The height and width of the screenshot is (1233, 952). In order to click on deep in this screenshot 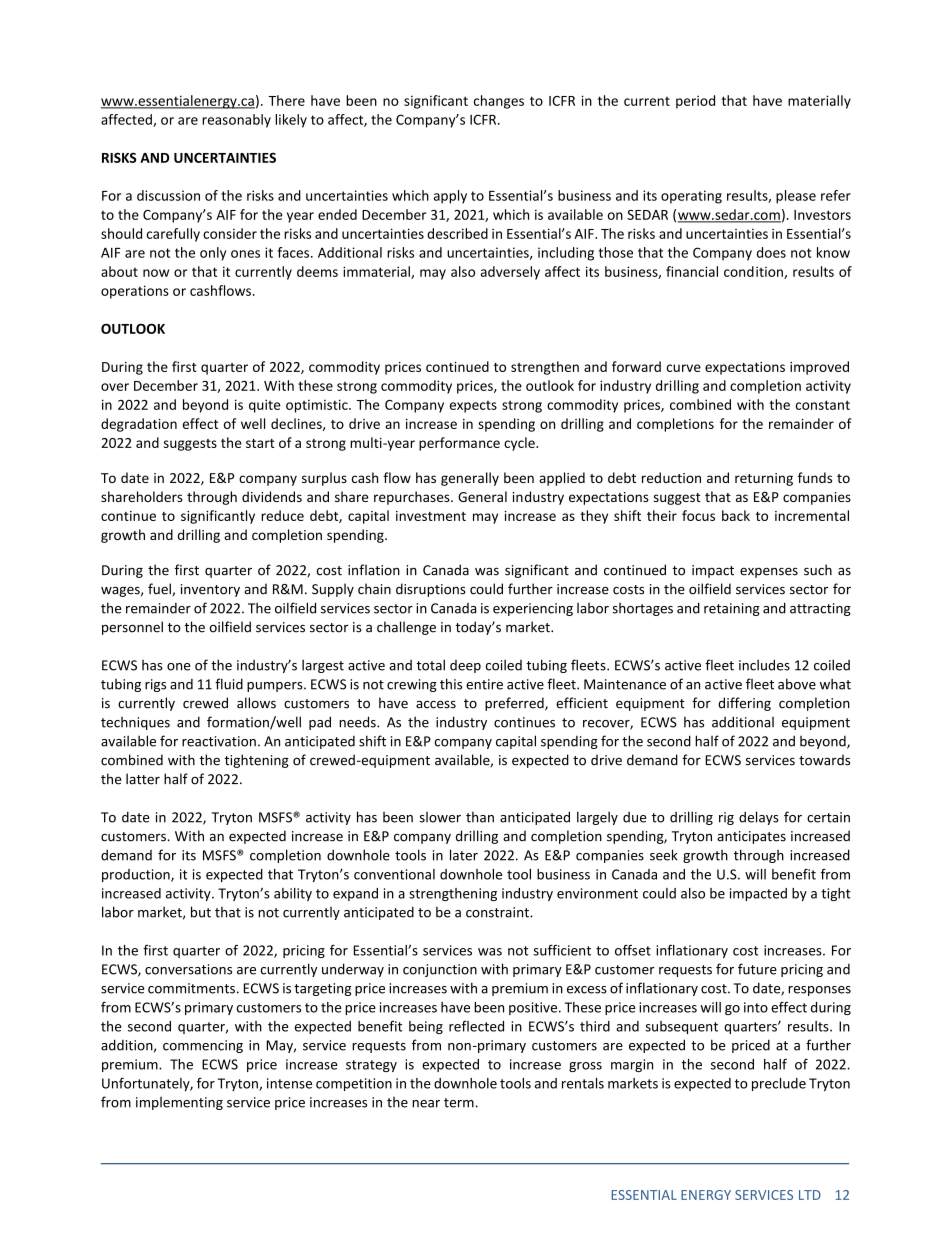, I will do `click(465, 666)`.
